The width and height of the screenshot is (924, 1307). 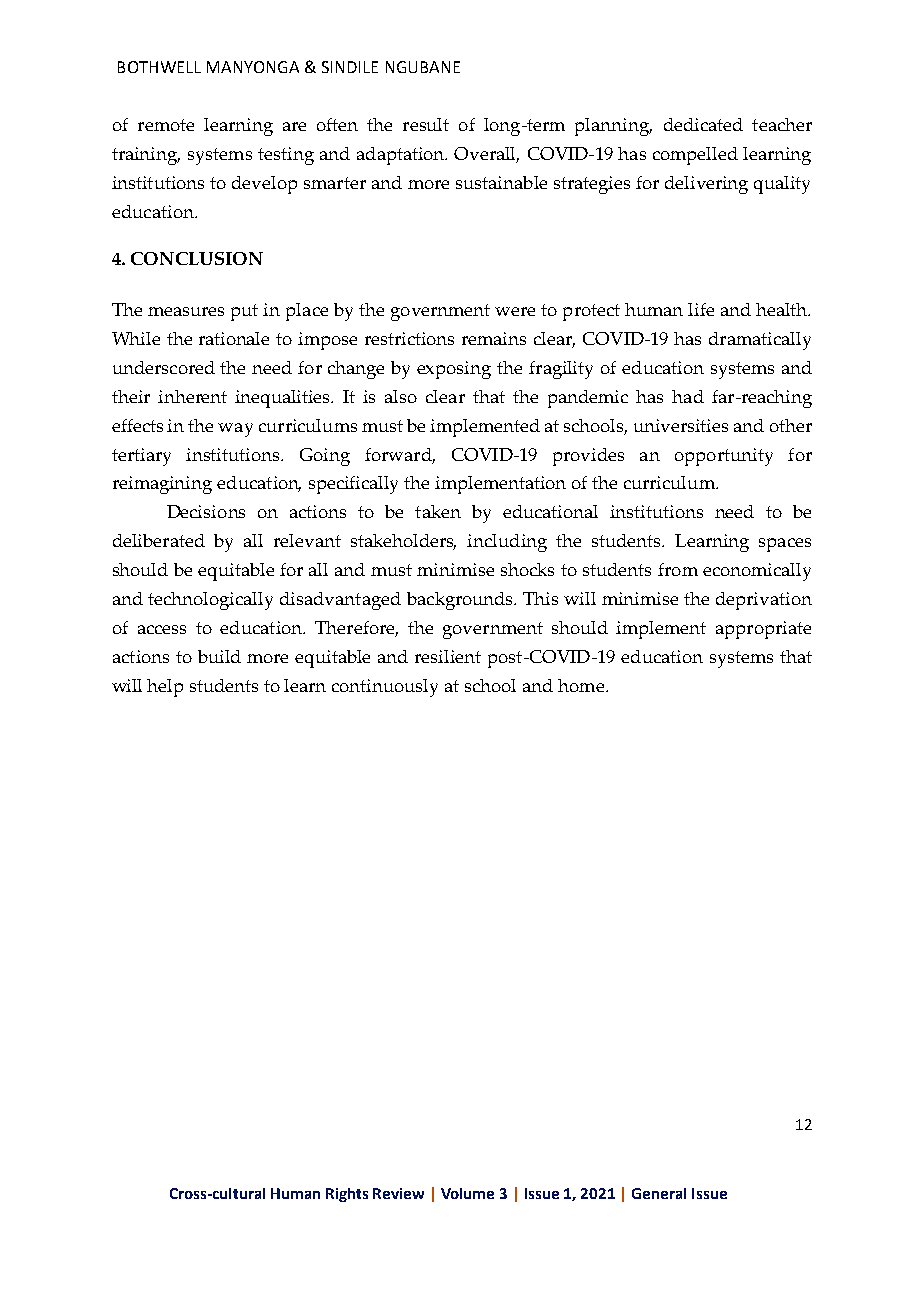 I want to click on exposing, so click(x=454, y=370).
